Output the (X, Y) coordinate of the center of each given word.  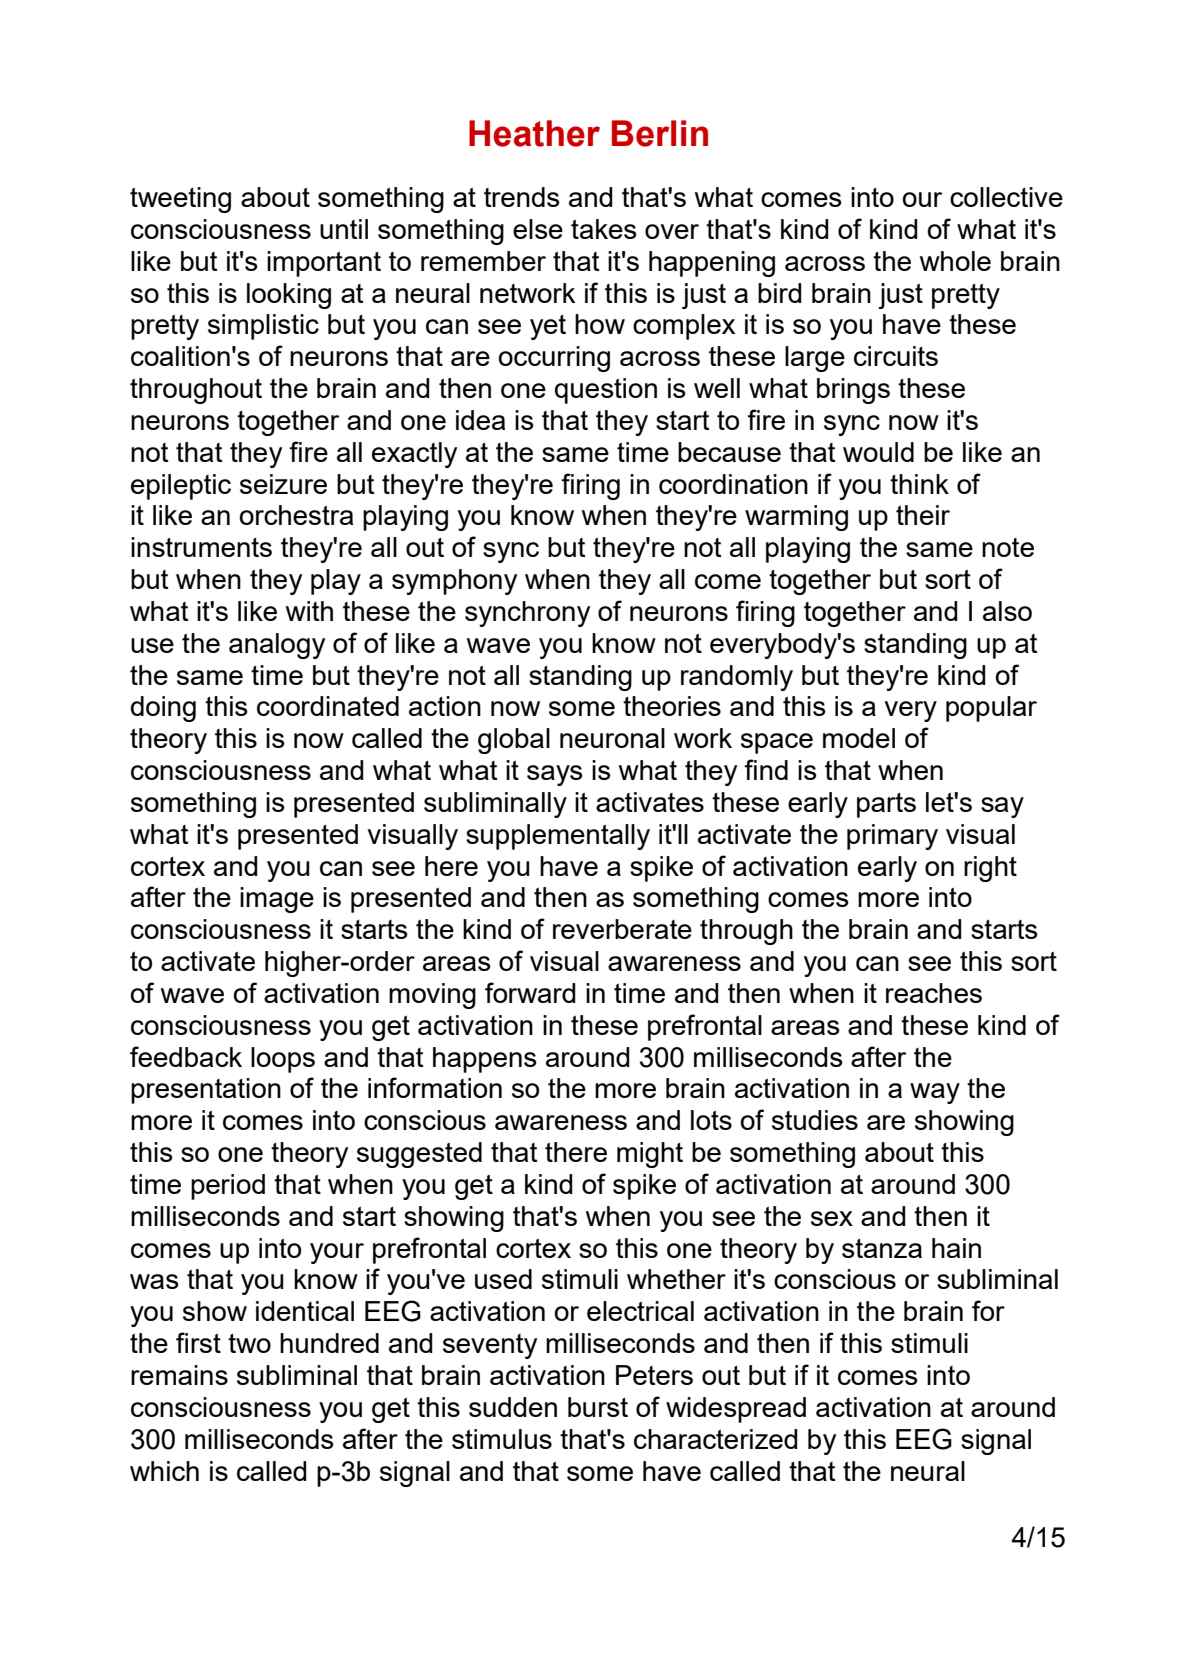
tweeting (180, 200)
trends (522, 197)
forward (530, 992)
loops (283, 1060)
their (923, 515)
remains (179, 1375)
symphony (454, 582)
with (309, 611)
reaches (934, 993)
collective (1006, 197)
